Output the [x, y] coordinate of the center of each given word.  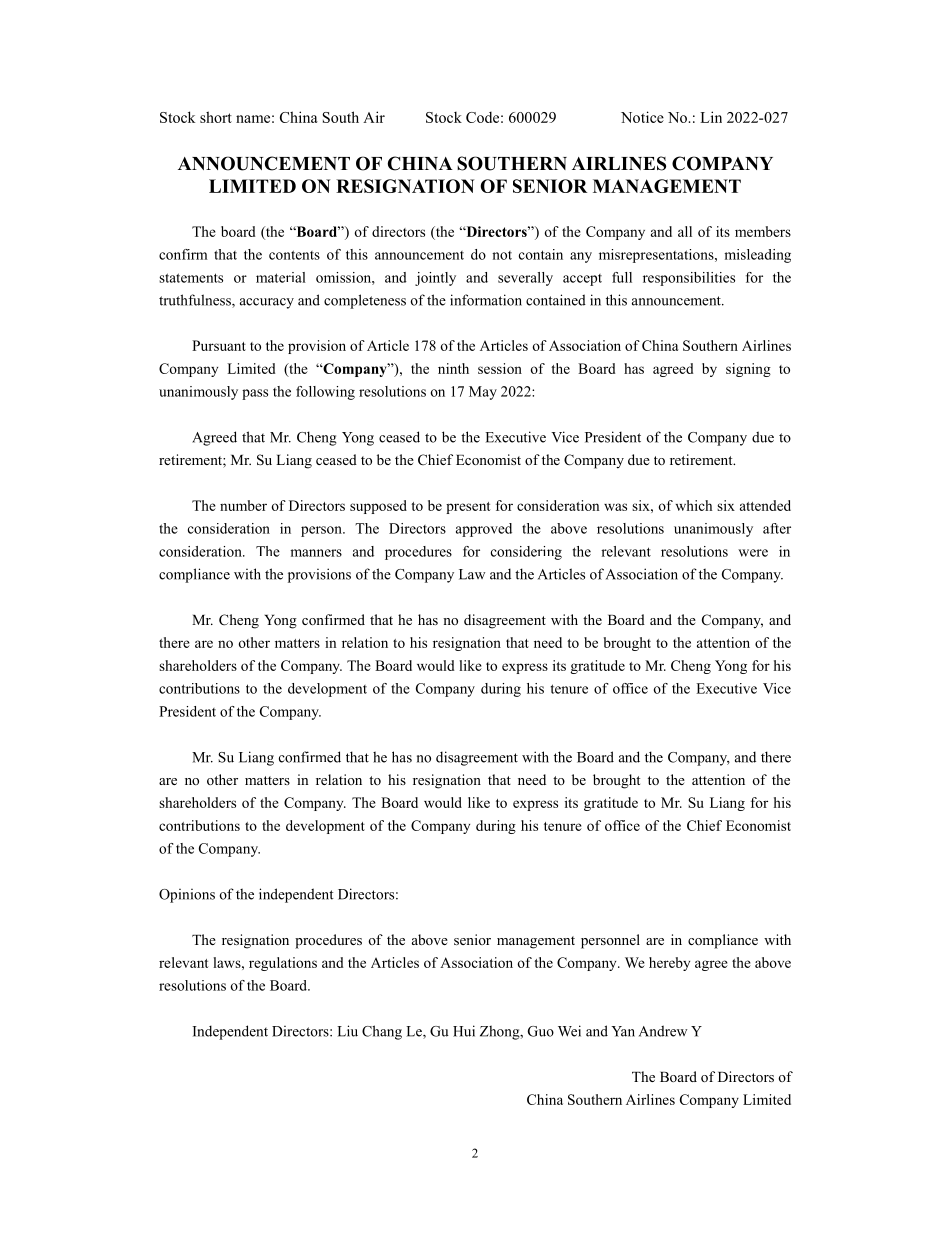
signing [748, 370]
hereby [669, 964]
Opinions [187, 896]
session [500, 368]
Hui [464, 1031]
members [763, 231]
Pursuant [219, 345]
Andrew [663, 1031]
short [216, 117]
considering [526, 553]
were [753, 553]
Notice [642, 117]
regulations [283, 964]
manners [316, 553]
